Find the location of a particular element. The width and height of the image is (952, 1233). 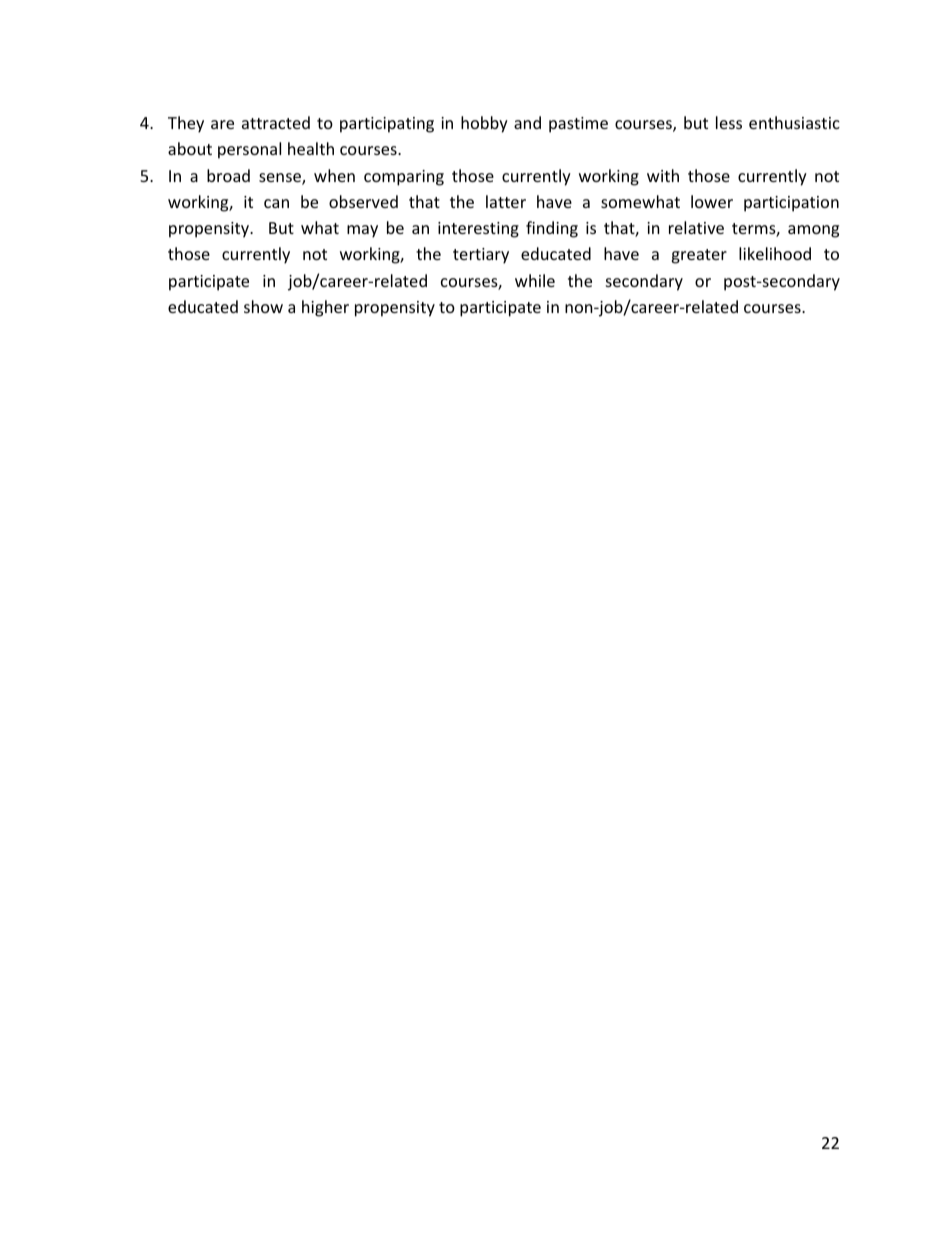

show is located at coordinates (263, 306).
